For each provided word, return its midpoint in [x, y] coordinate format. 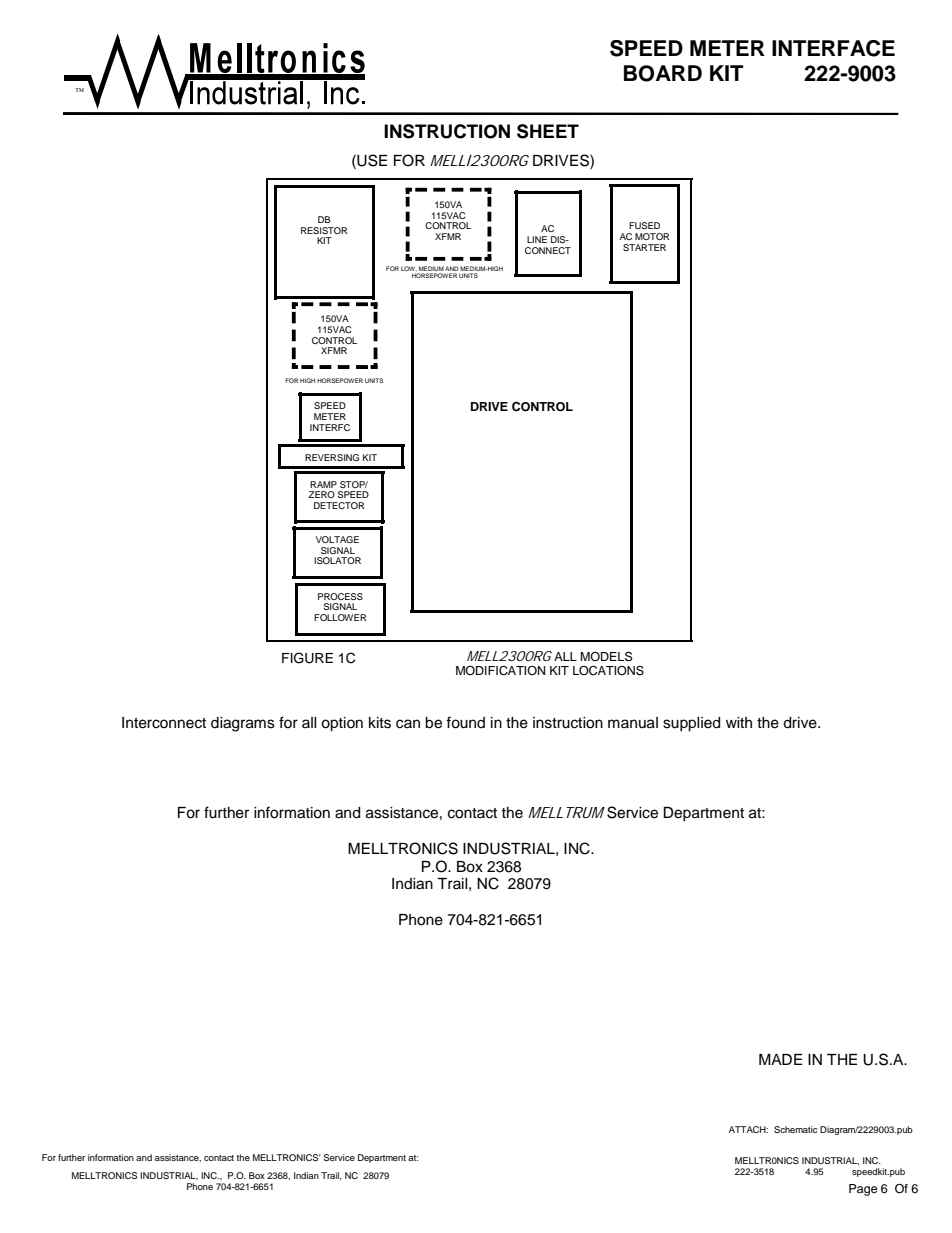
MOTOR [652, 236]
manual [633, 723]
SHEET [548, 131]
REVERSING [332, 457]
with [739, 722]
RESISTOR [324, 230]
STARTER [644, 247]
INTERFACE [833, 48]
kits [380, 723]
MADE [780, 1059]
